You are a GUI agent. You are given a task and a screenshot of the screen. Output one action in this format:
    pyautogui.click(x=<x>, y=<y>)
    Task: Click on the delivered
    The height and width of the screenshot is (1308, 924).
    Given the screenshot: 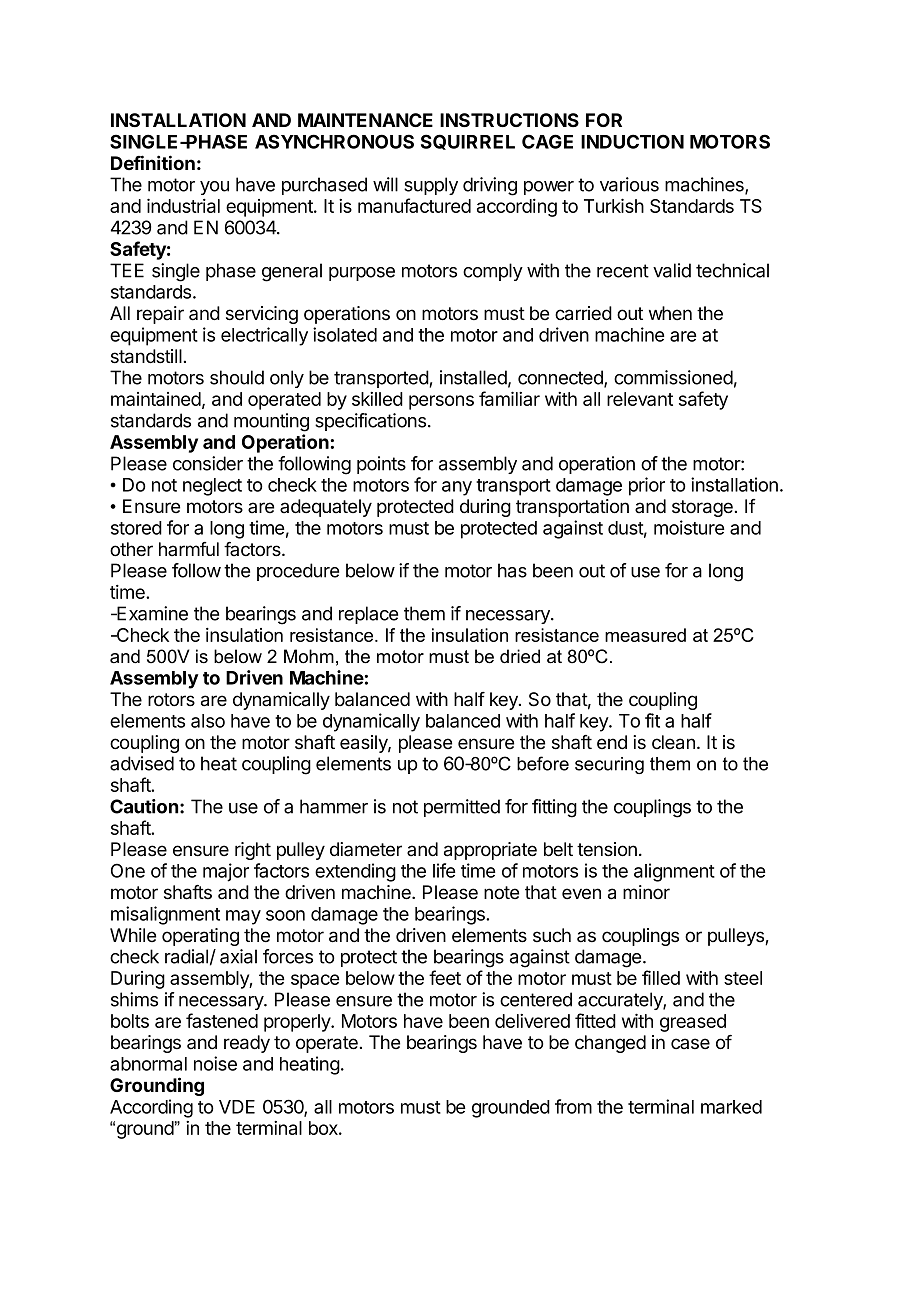 What is the action you would take?
    pyautogui.click(x=532, y=1021)
